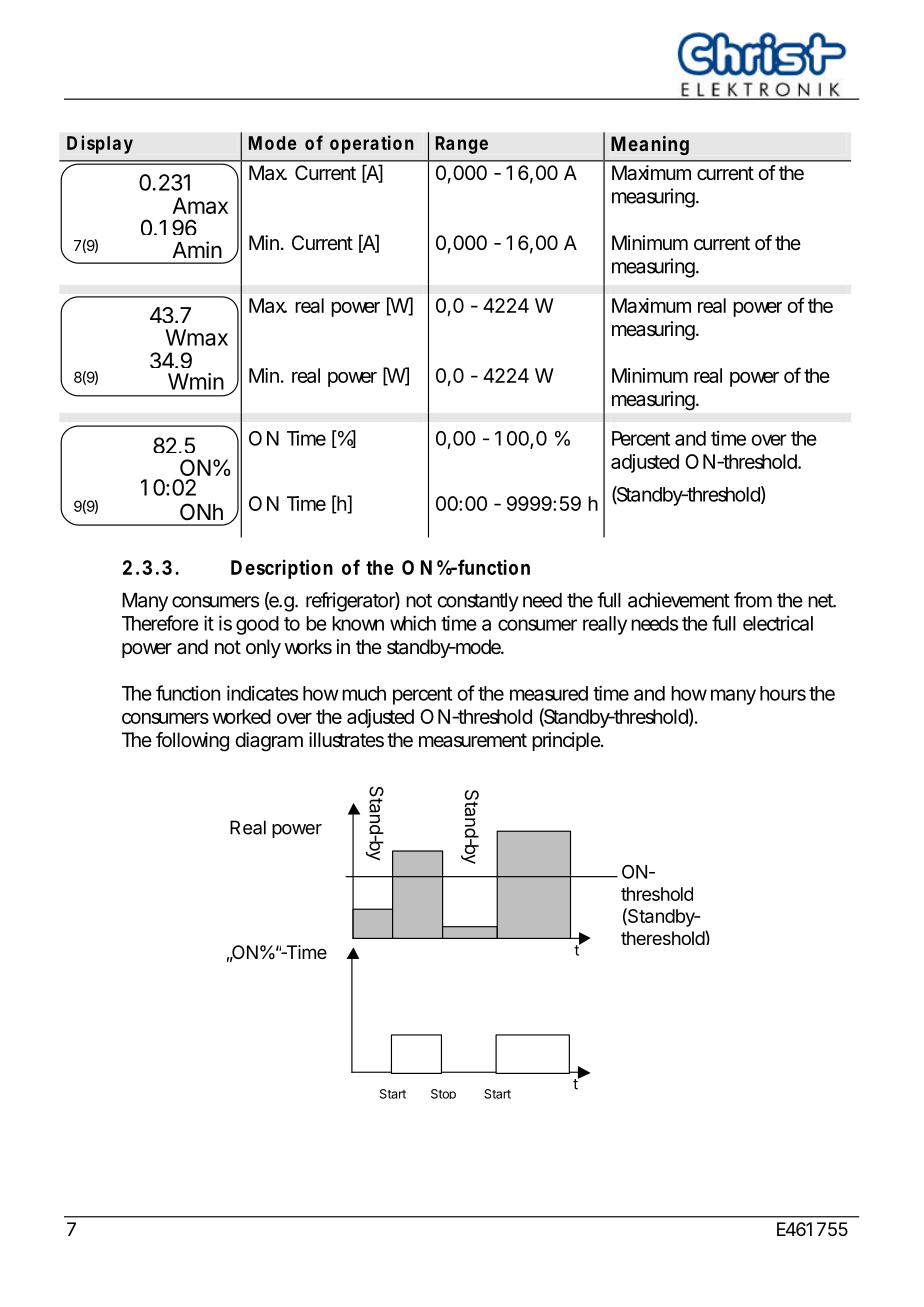 The height and width of the page is (1307, 924). What do you see at coordinates (197, 249) in the page?
I see `Amin` at bounding box center [197, 249].
